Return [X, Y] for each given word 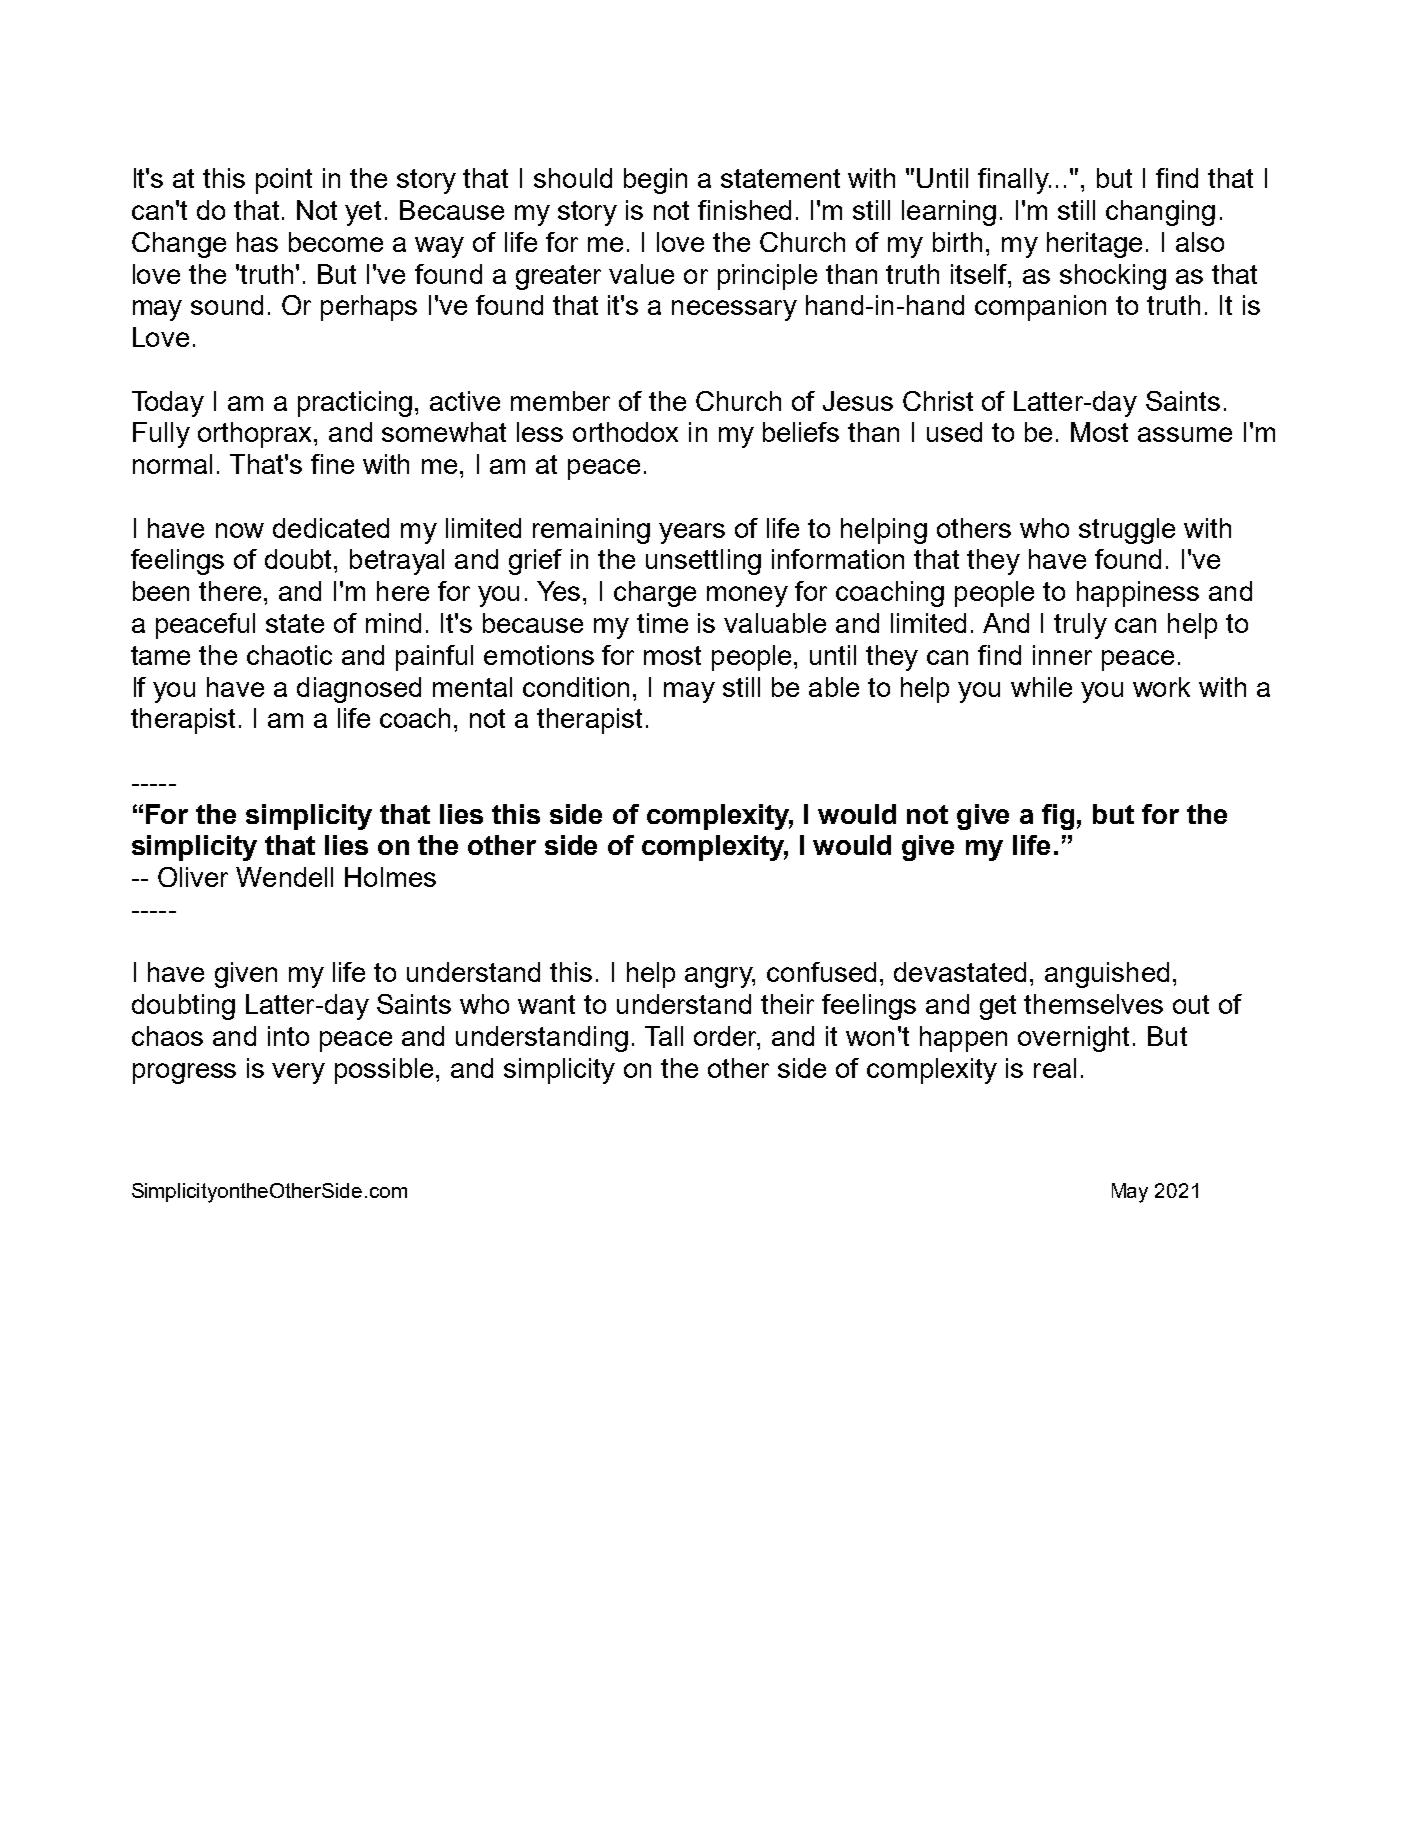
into [288, 1036]
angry [720, 977]
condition [576, 687]
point [284, 181]
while [1041, 687]
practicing [355, 404]
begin [655, 181]
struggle [1127, 531]
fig [1058, 817]
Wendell [284, 877]
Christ [938, 401]
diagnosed [359, 690]
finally [1014, 181]
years [692, 533]
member [560, 401]
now [240, 530]
